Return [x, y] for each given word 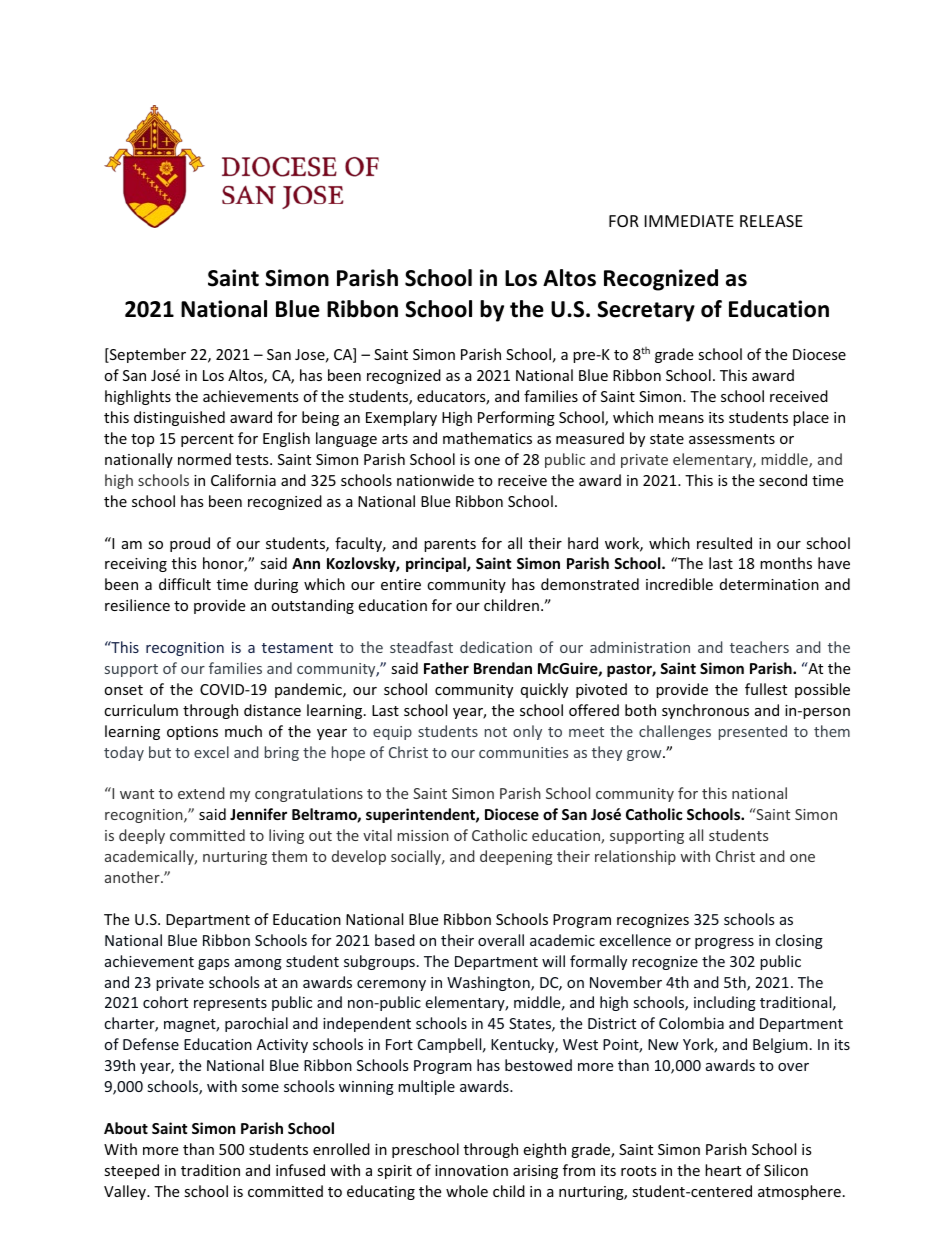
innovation [471, 1170]
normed [204, 459]
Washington [489, 983]
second [783, 480]
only [527, 732]
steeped [131, 1171]
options [192, 733]
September [147, 355]
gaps [214, 964]
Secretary [646, 311]
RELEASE [771, 221]
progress [724, 943]
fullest [766, 689]
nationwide [435, 480]
